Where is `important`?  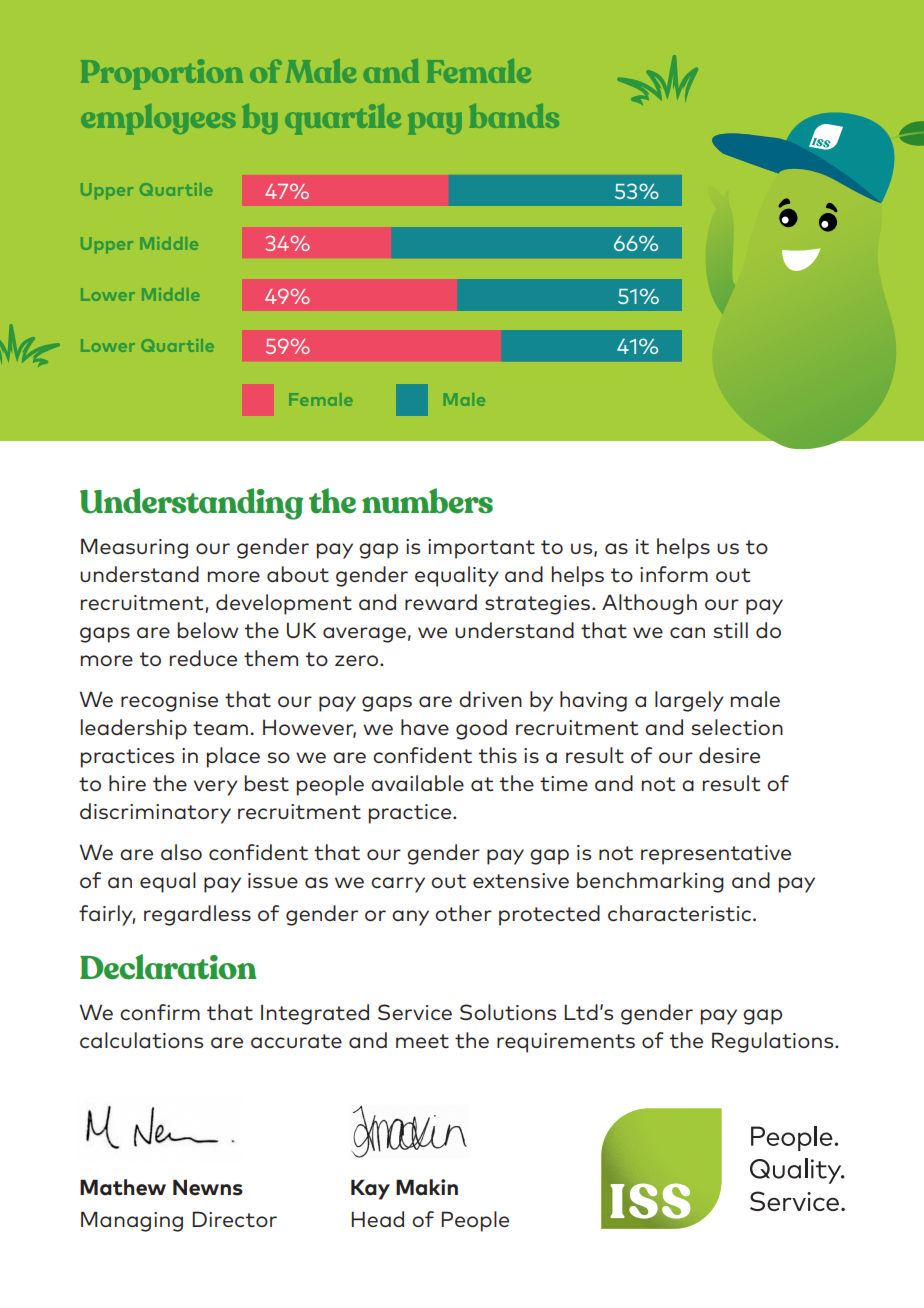
important is located at coordinates (481, 549).
